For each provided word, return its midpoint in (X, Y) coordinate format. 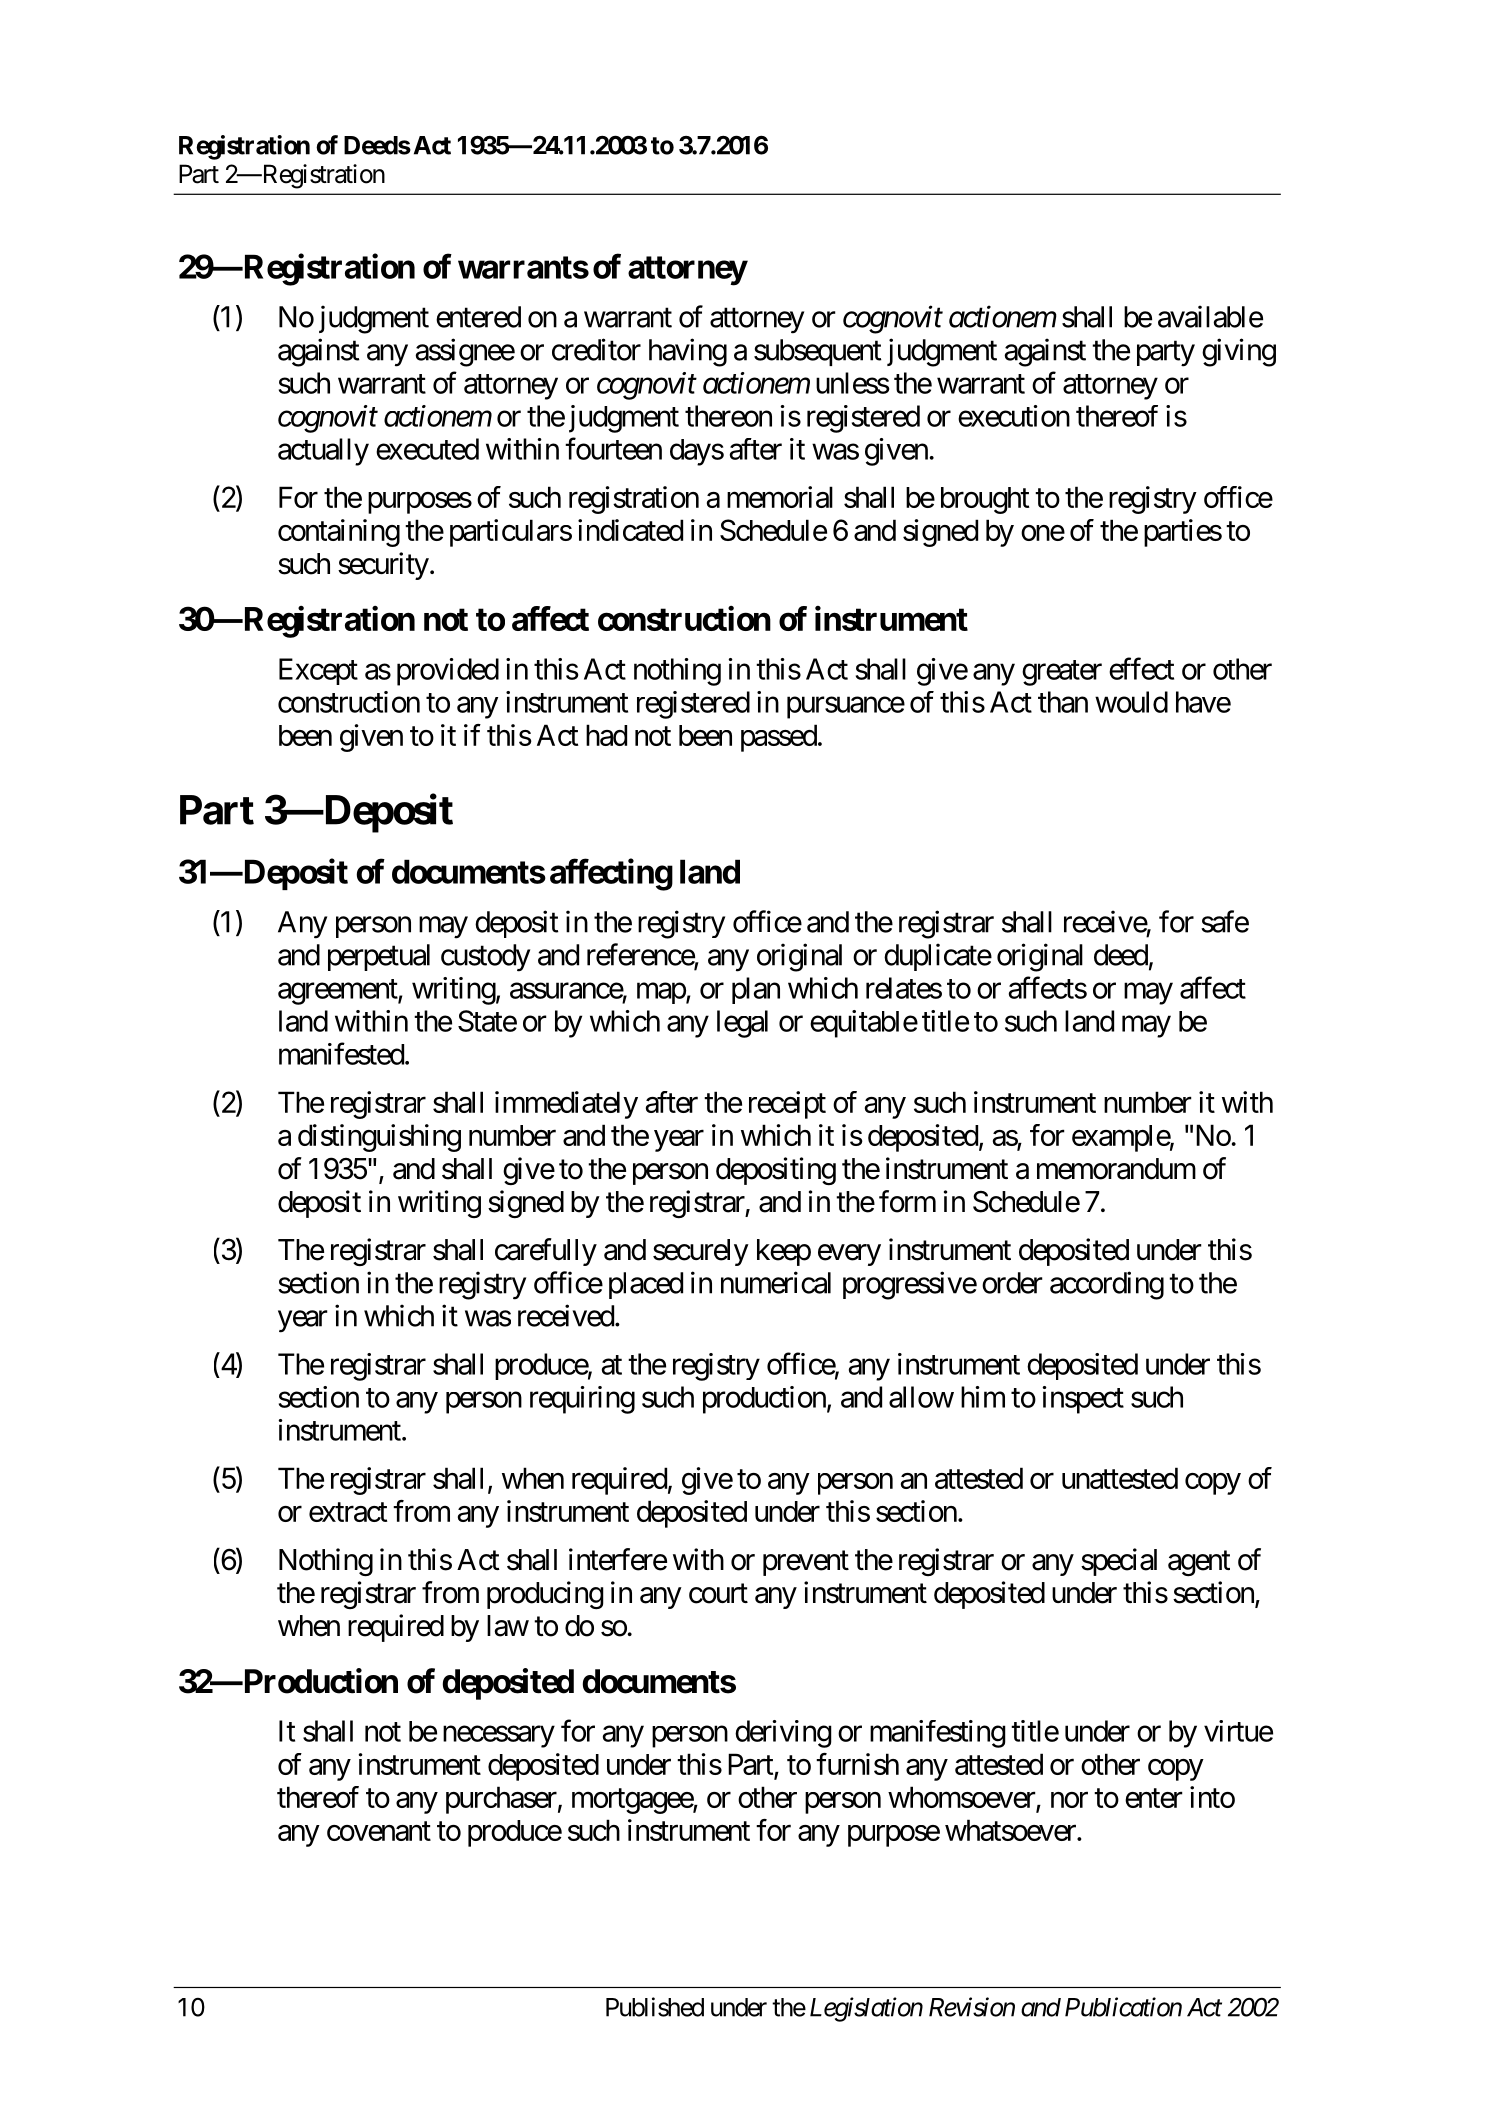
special (1119, 1562)
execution (1014, 416)
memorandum (1116, 1169)
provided (448, 672)
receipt (787, 1105)
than (1063, 702)
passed (779, 738)
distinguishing (379, 1138)
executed (427, 449)
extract (348, 1512)
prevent (806, 1563)
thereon (728, 416)
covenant (379, 1831)
